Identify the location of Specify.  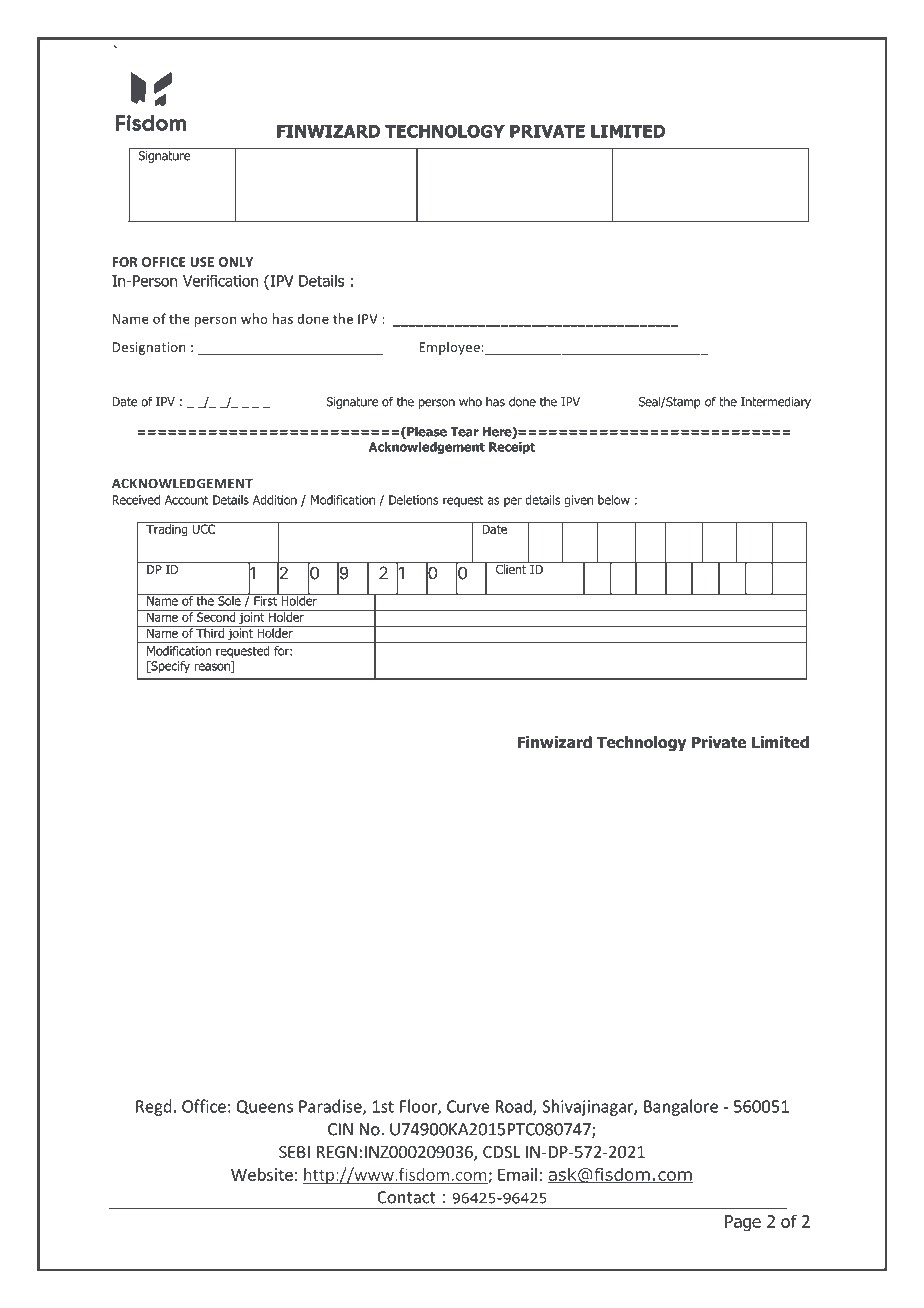
(169, 667).
